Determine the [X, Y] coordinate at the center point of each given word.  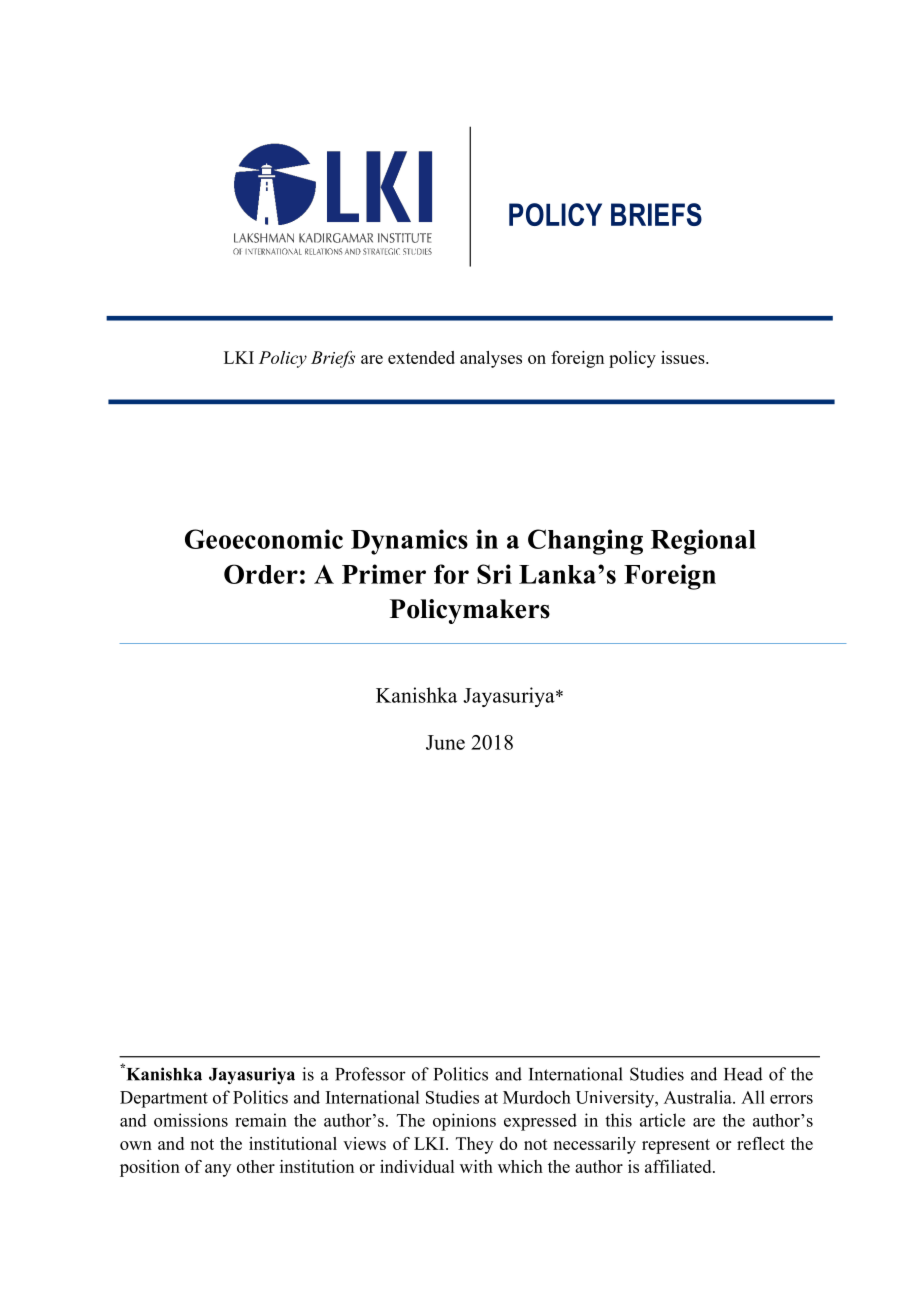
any [218, 1170]
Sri [494, 574]
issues [684, 357]
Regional [703, 542]
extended [421, 357]
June [445, 742]
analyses [491, 359]
